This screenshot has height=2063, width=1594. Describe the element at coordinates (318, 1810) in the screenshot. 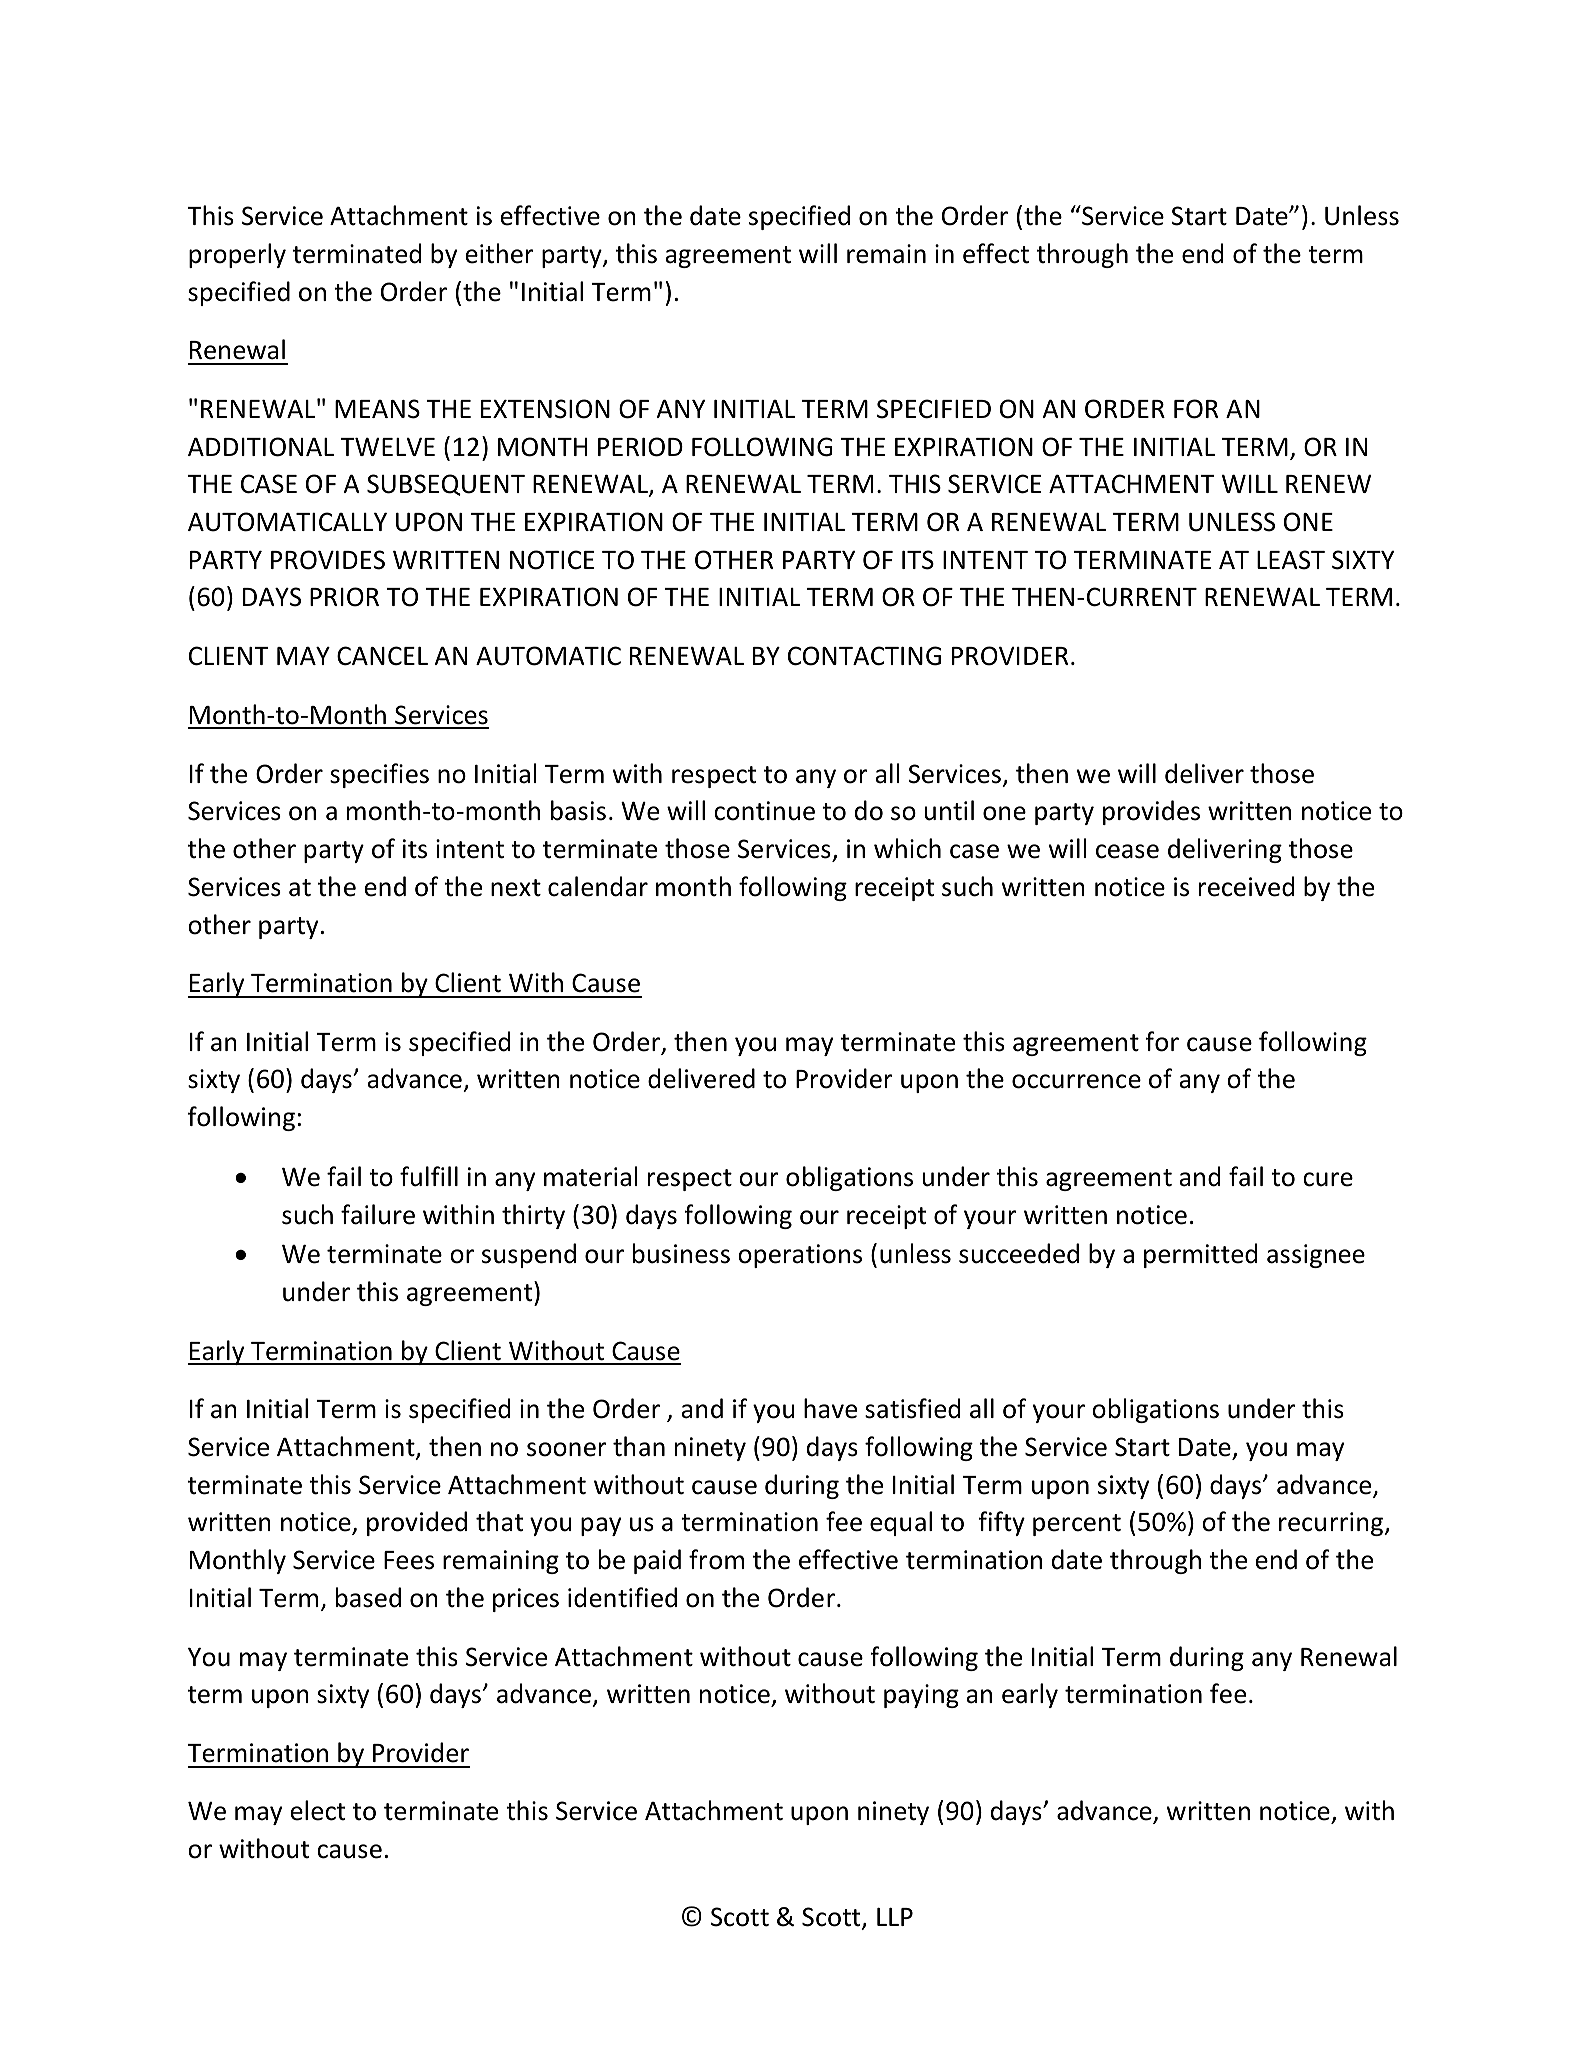

I see `elect` at that location.
